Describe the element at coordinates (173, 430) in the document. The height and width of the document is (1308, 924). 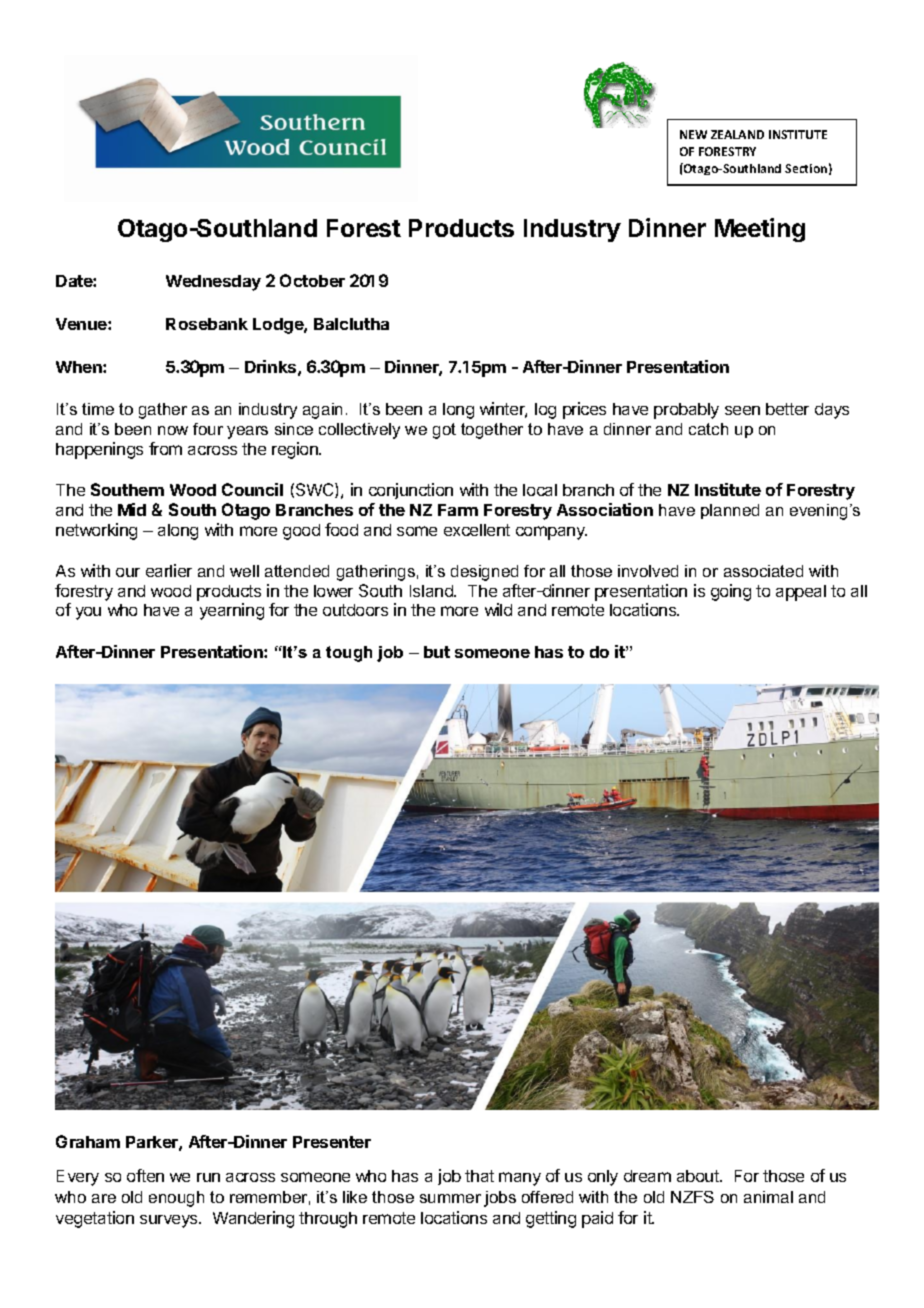
I see `now` at that location.
